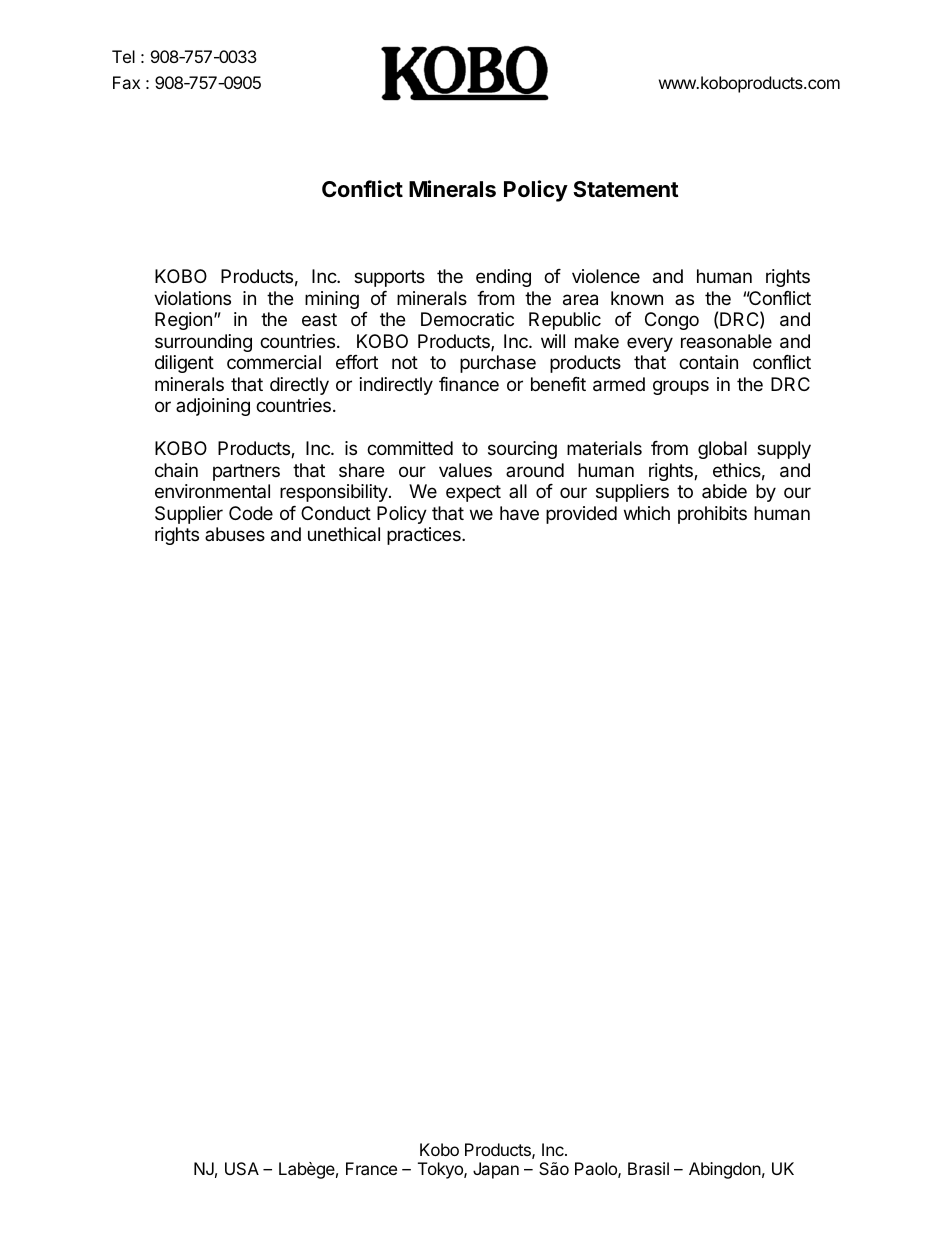 The image size is (952, 1233). What do you see at coordinates (606, 276) in the page?
I see `violence` at bounding box center [606, 276].
